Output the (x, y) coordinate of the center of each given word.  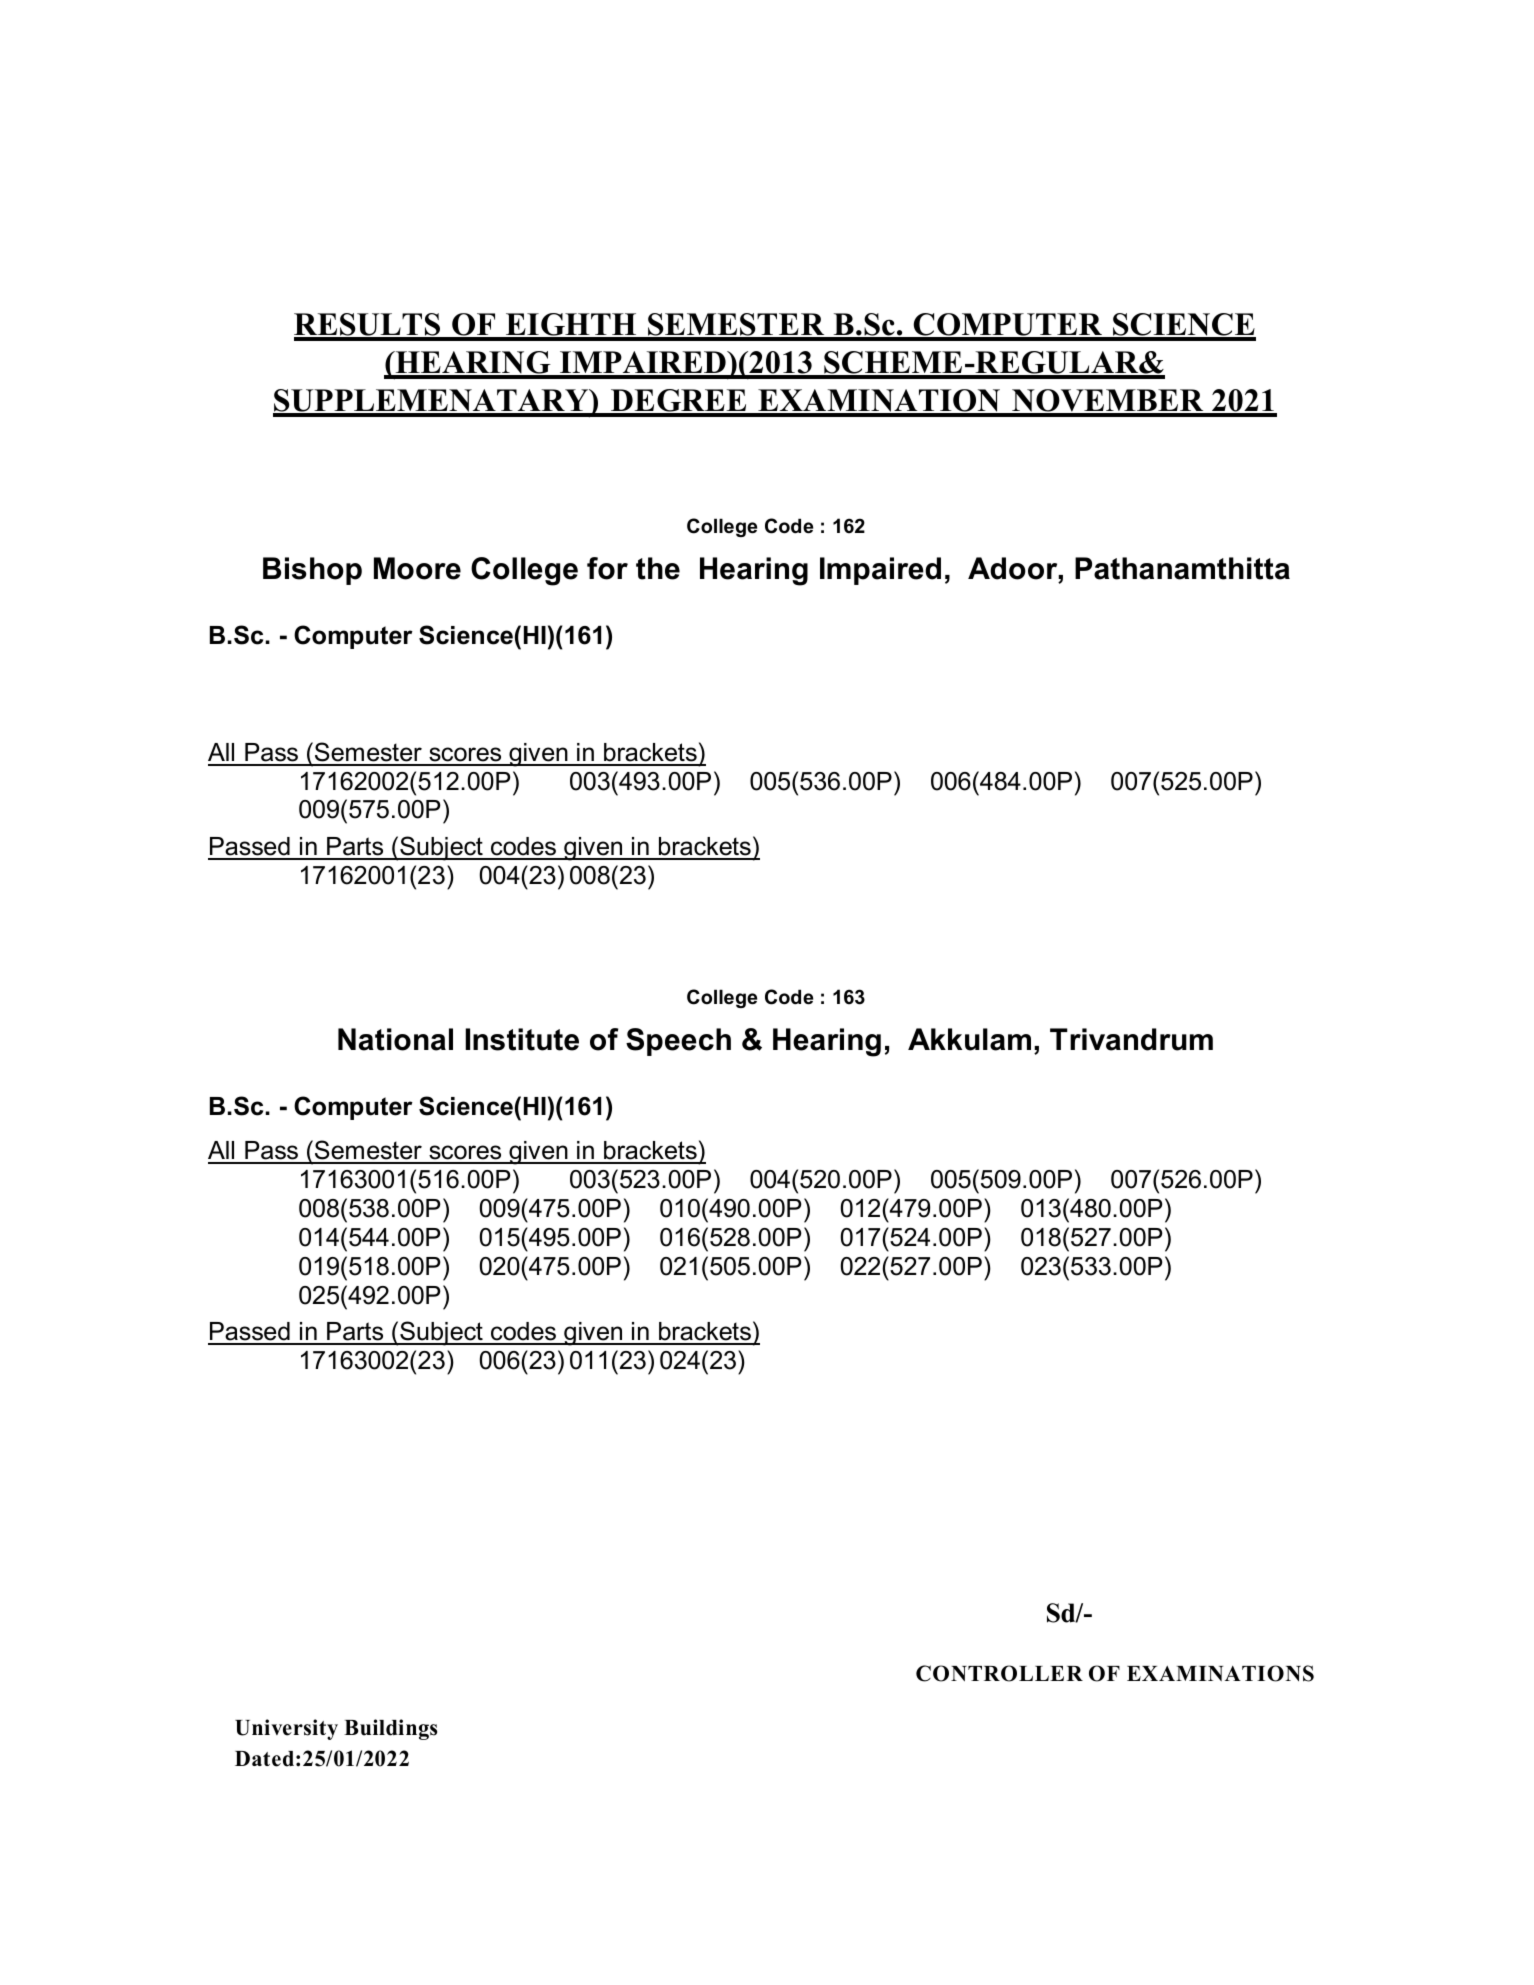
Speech (678, 1042)
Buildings (390, 1729)
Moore (417, 568)
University (286, 1729)
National (395, 1039)
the (658, 568)
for (607, 568)
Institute (522, 1039)
